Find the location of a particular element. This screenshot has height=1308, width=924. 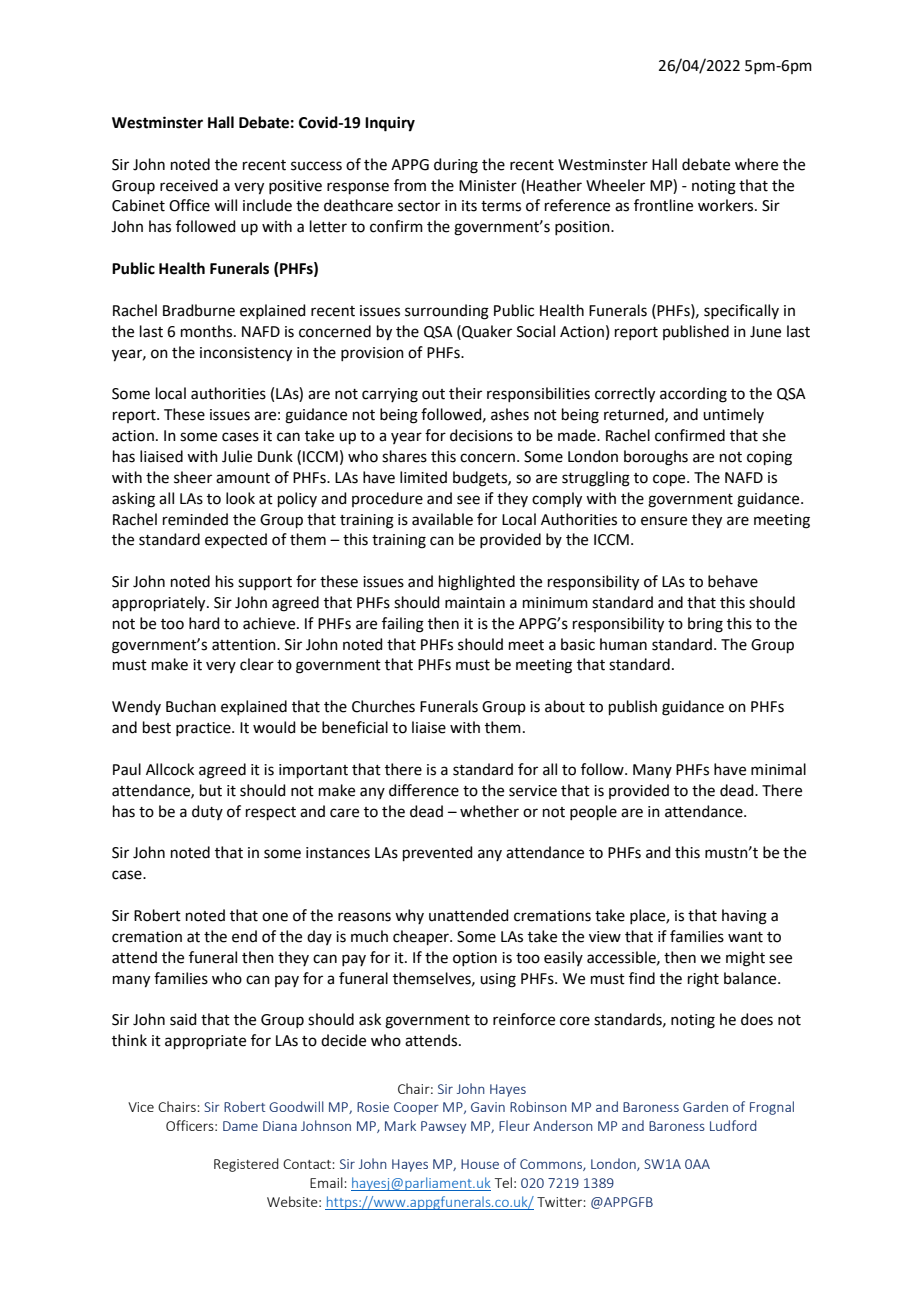

Registered is located at coordinates (246, 1165).
